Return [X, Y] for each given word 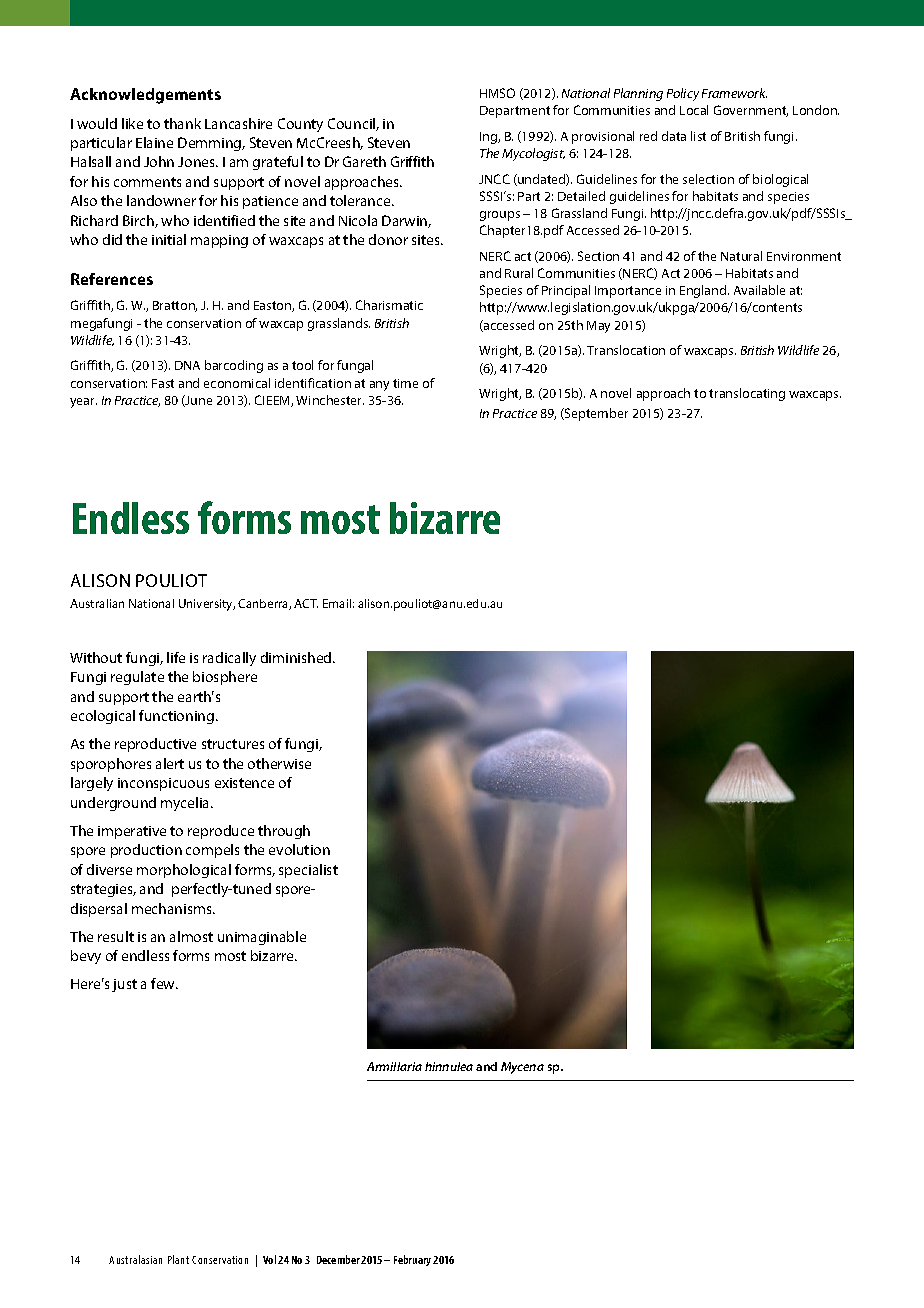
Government [751, 111]
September [595, 414]
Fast [163, 383]
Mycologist [533, 154]
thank [182, 123]
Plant [178, 1259]
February [412, 1260]
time [405, 383]
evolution [299, 849]
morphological [184, 871]
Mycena [522, 1068]
